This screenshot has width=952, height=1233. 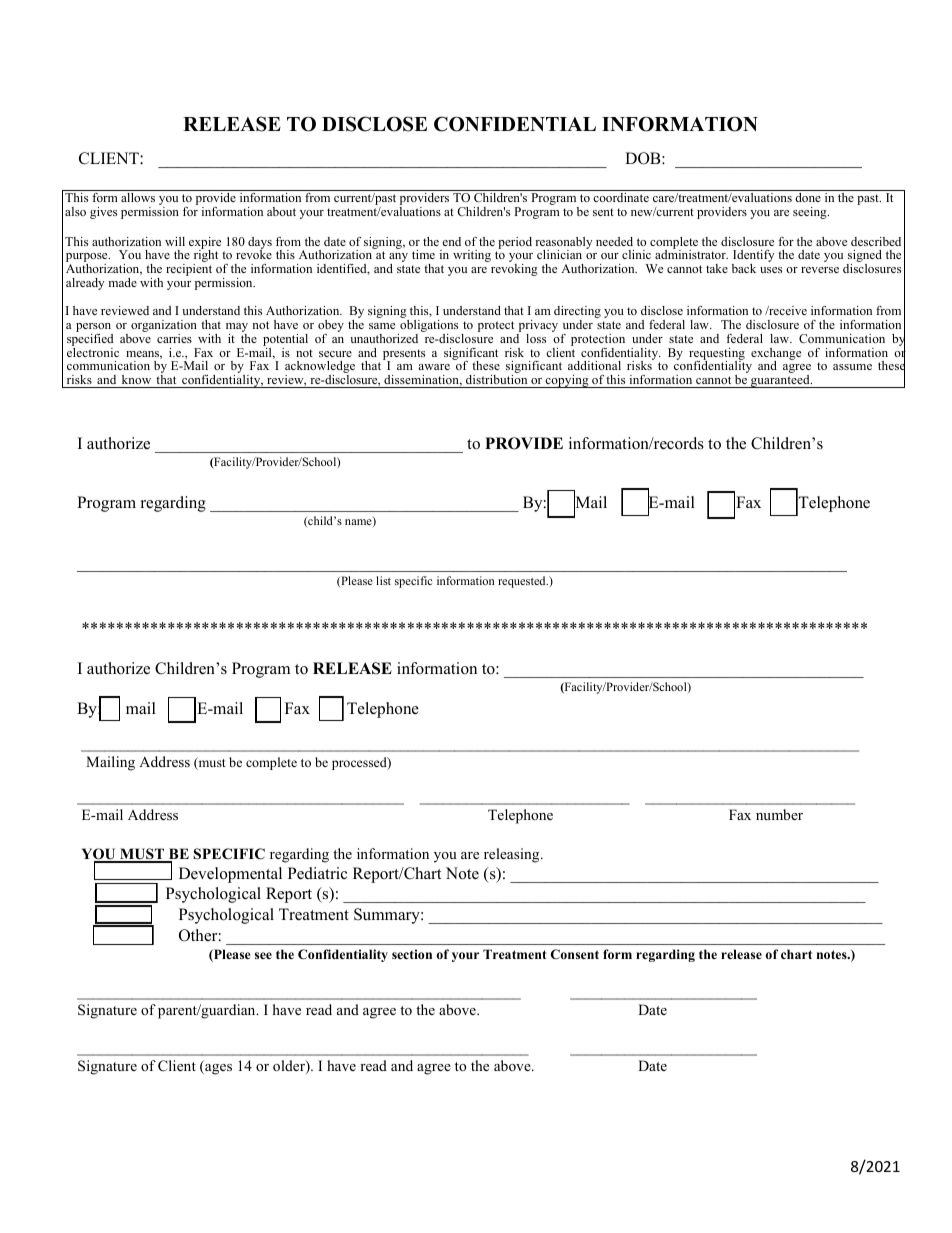 What do you see at coordinates (780, 381) in the screenshot?
I see `guaranteed` at bounding box center [780, 381].
